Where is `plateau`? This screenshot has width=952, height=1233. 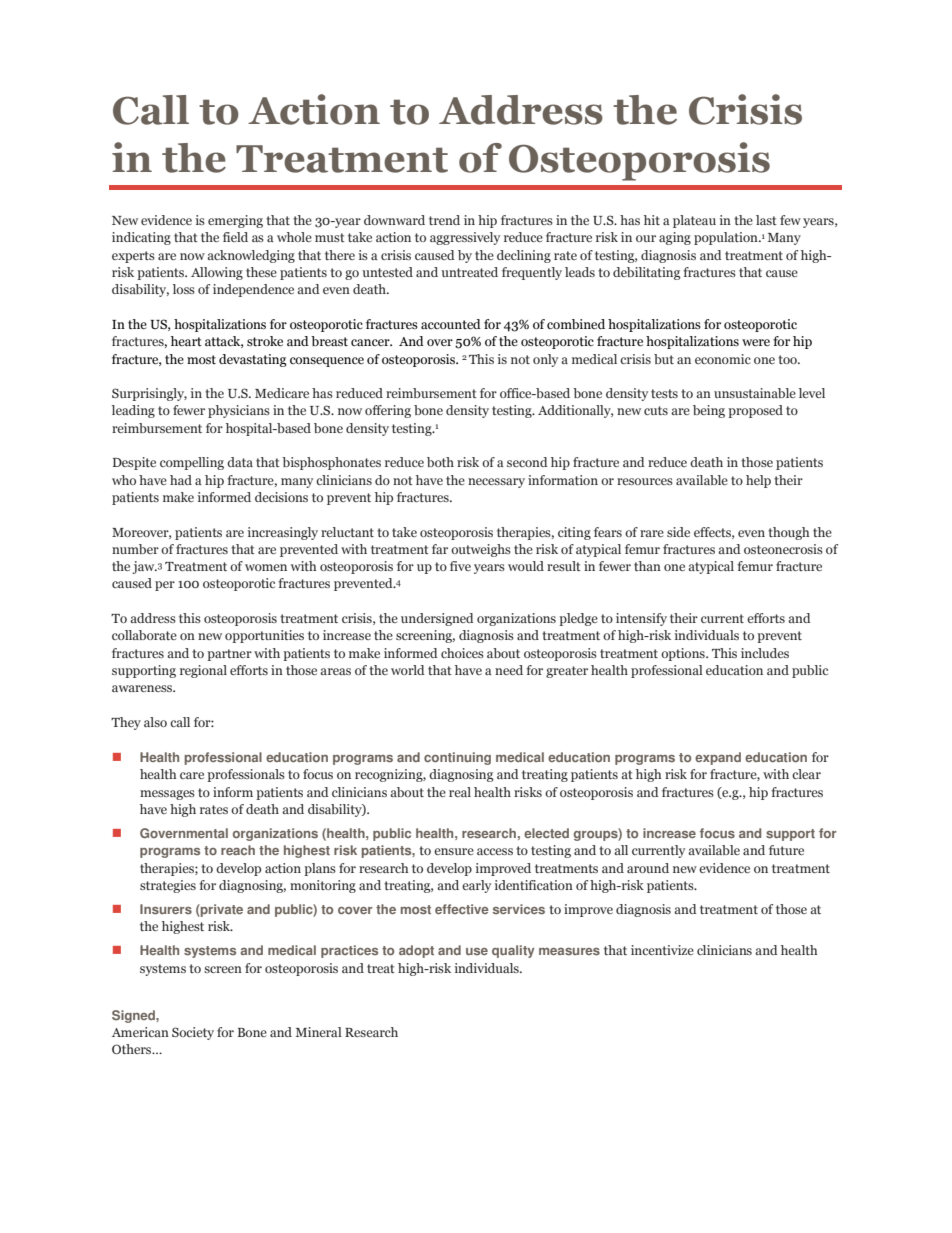 plateau is located at coordinates (694, 221).
